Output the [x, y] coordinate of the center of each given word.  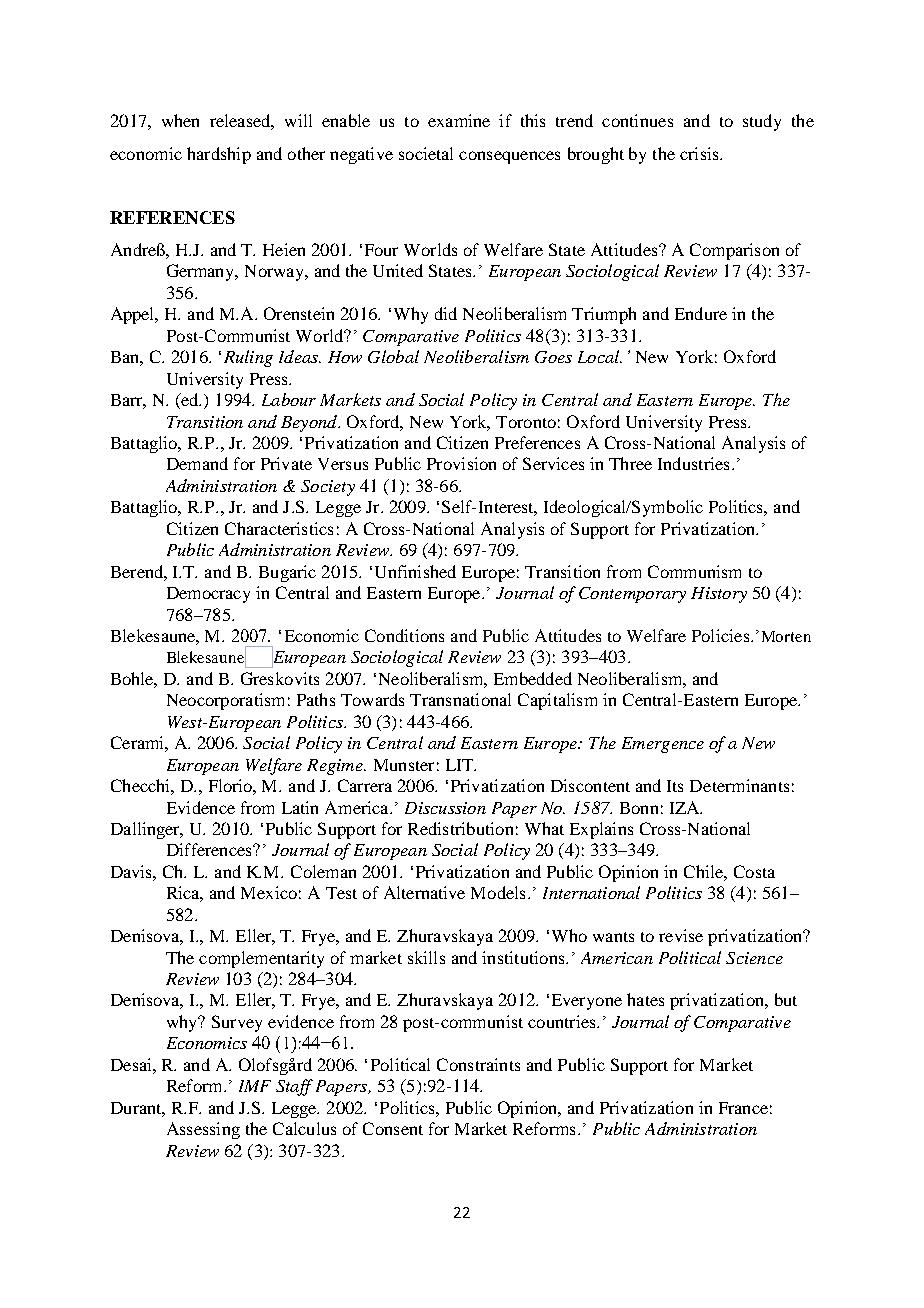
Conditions [404, 635]
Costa [754, 871]
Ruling [248, 358]
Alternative [424, 892]
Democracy [208, 595]
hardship [219, 155]
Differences [210, 849]
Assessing [203, 1130]
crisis [700, 153]
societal [426, 153]
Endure [701, 313]
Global [393, 356]
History [719, 595]
